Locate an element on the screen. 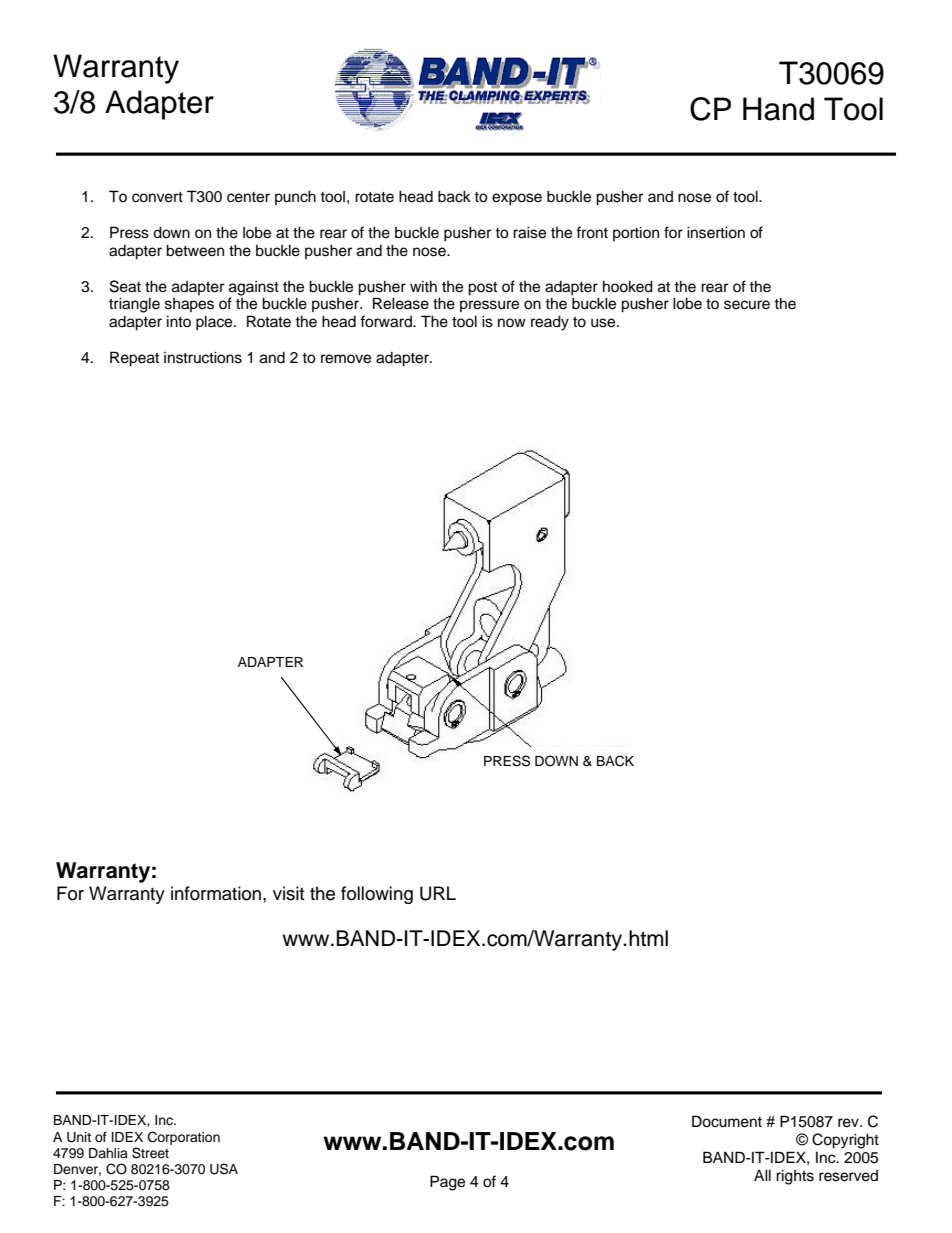 The width and height of the screenshot is (952, 1233). expose is located at coordinates (517, 199).
